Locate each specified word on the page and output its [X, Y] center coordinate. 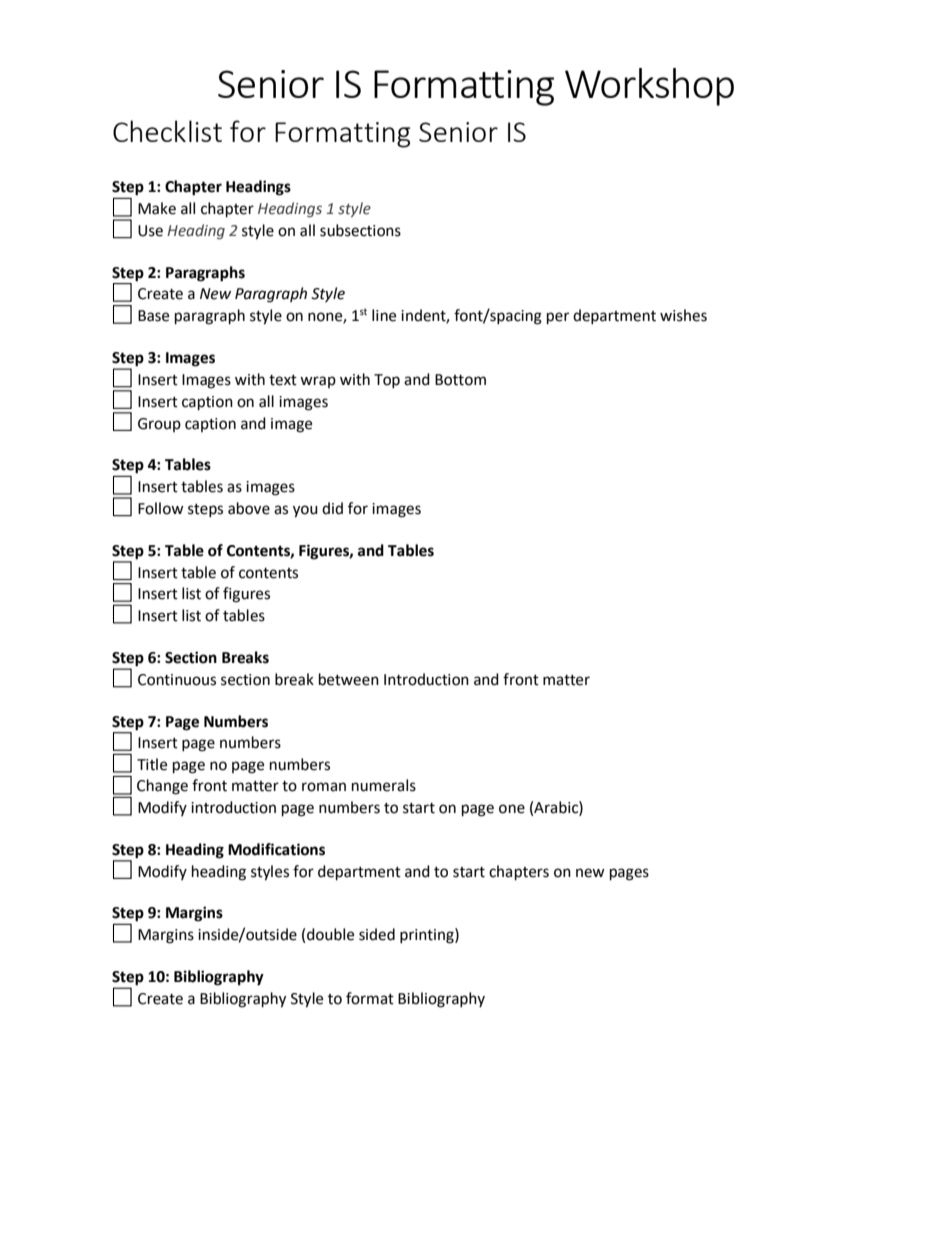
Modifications [276, 849]
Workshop [649, 87]
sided [377, 934]
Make [157, 208]
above [249, 508]
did [332, 508]
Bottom [460, 380]
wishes [683, 315]
